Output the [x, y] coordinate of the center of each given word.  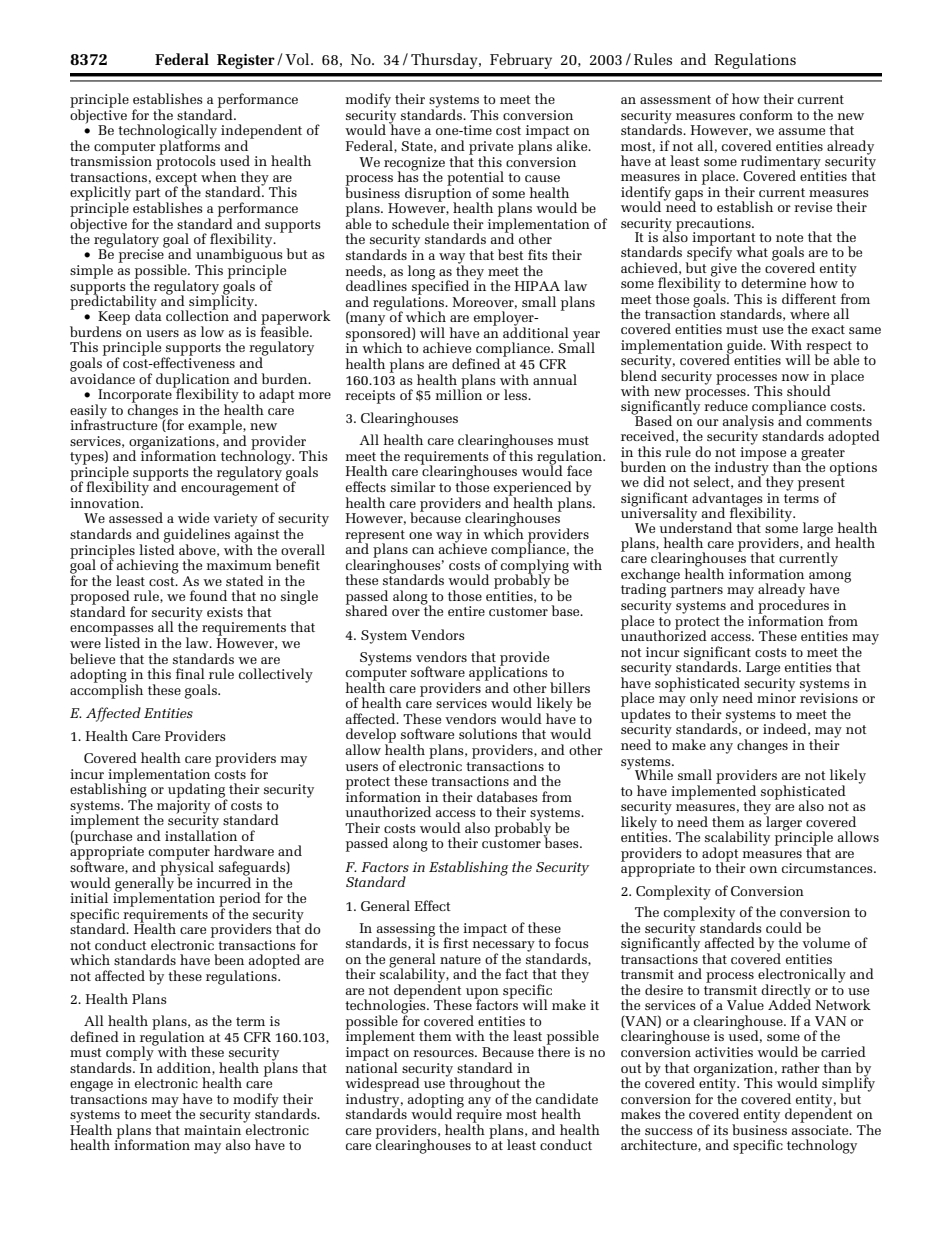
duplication [193, 381]
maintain [212, 1130]
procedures [793, 606]
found [208, 595]
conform [766, 114]
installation [201, 834]
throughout [484, 1084]
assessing [405, 930]
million [459, 393]
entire [466, 611]
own [763, 869]
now [795, 377]
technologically [167, 132]
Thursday [445, 61]
